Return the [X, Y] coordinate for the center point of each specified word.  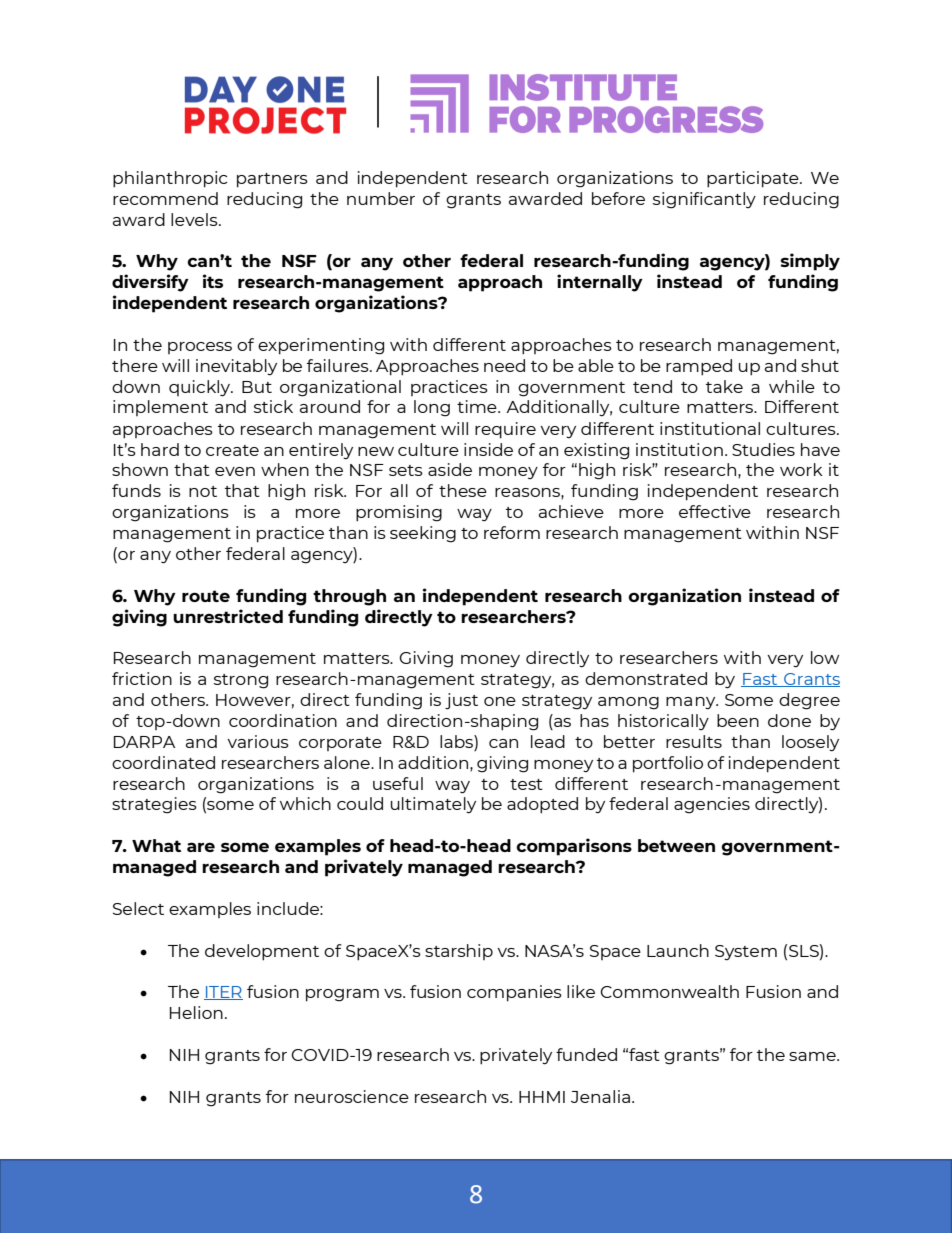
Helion [196, 1012]
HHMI [542, 1097]
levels [195, 219]
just [461, 701]
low [825, 657]
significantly [704, 200]
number [381, 198]
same [813, 1056]
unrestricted [228, 616]
